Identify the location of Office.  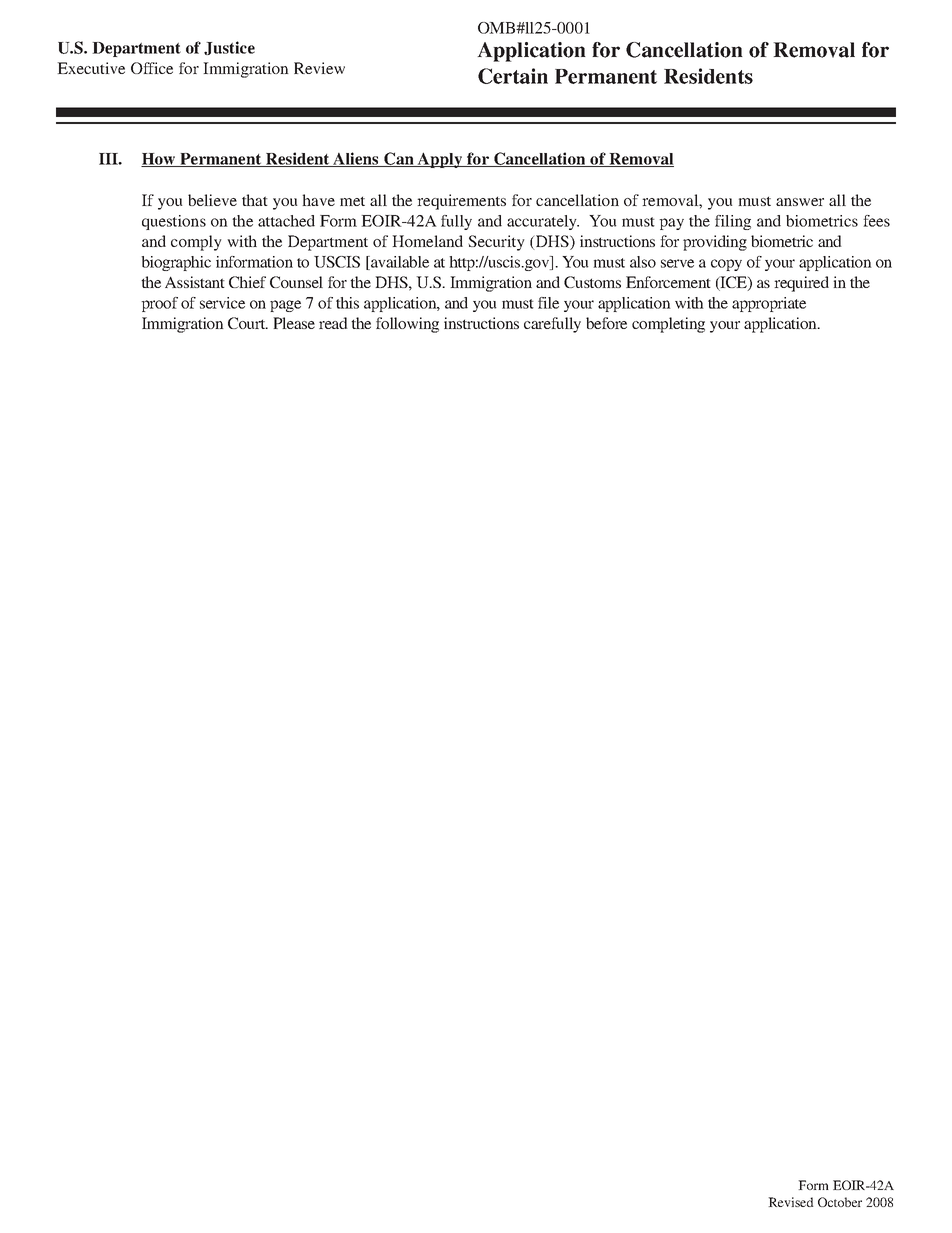
(152, 68).
